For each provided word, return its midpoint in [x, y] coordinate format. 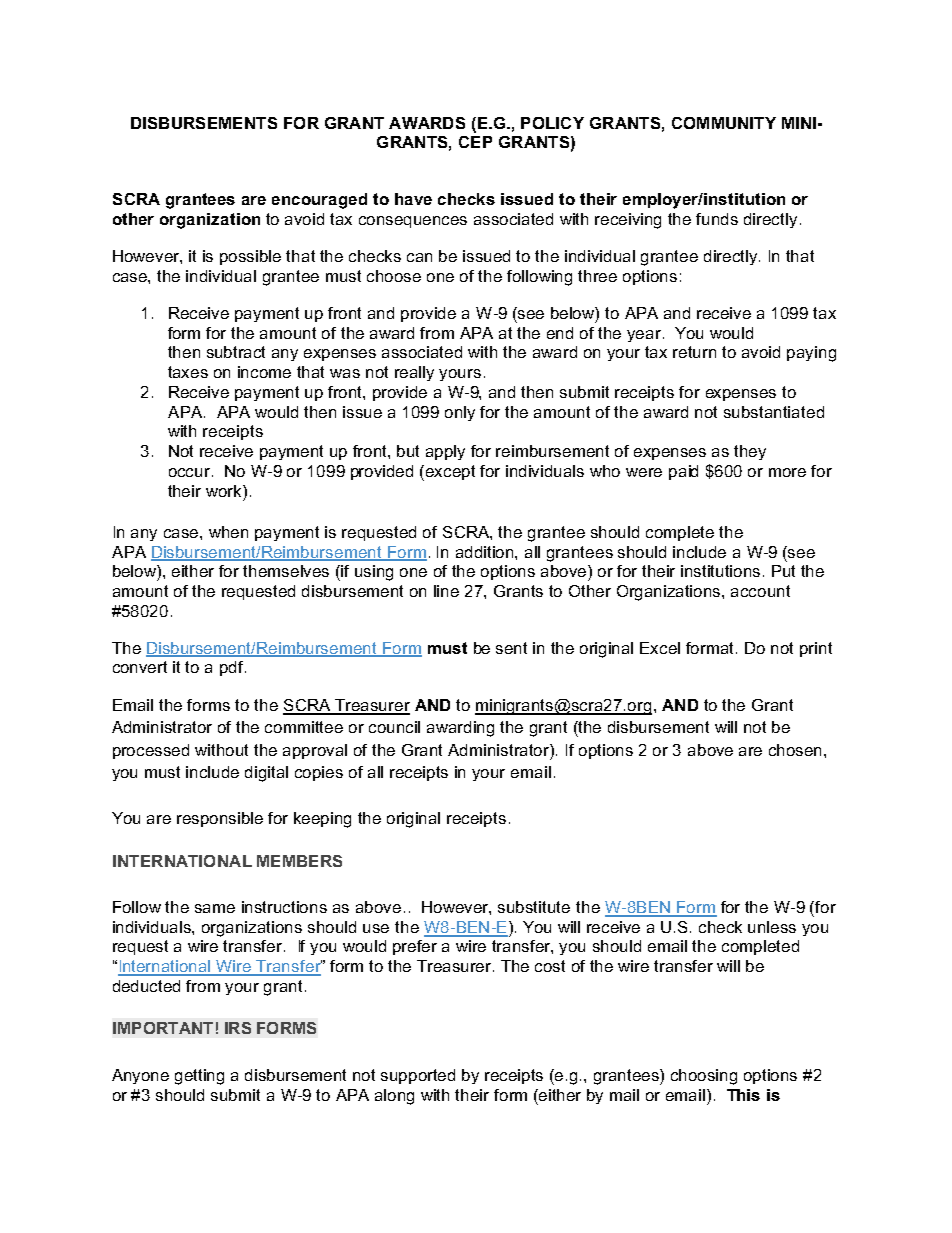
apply [445, 452]
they [750, 452]
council [394, 727]
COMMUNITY [724, 123]
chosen [797, 750]
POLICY [552, 123]
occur [191, 472]
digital [266, 774]
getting [199, 1077]
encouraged [319, 201]
